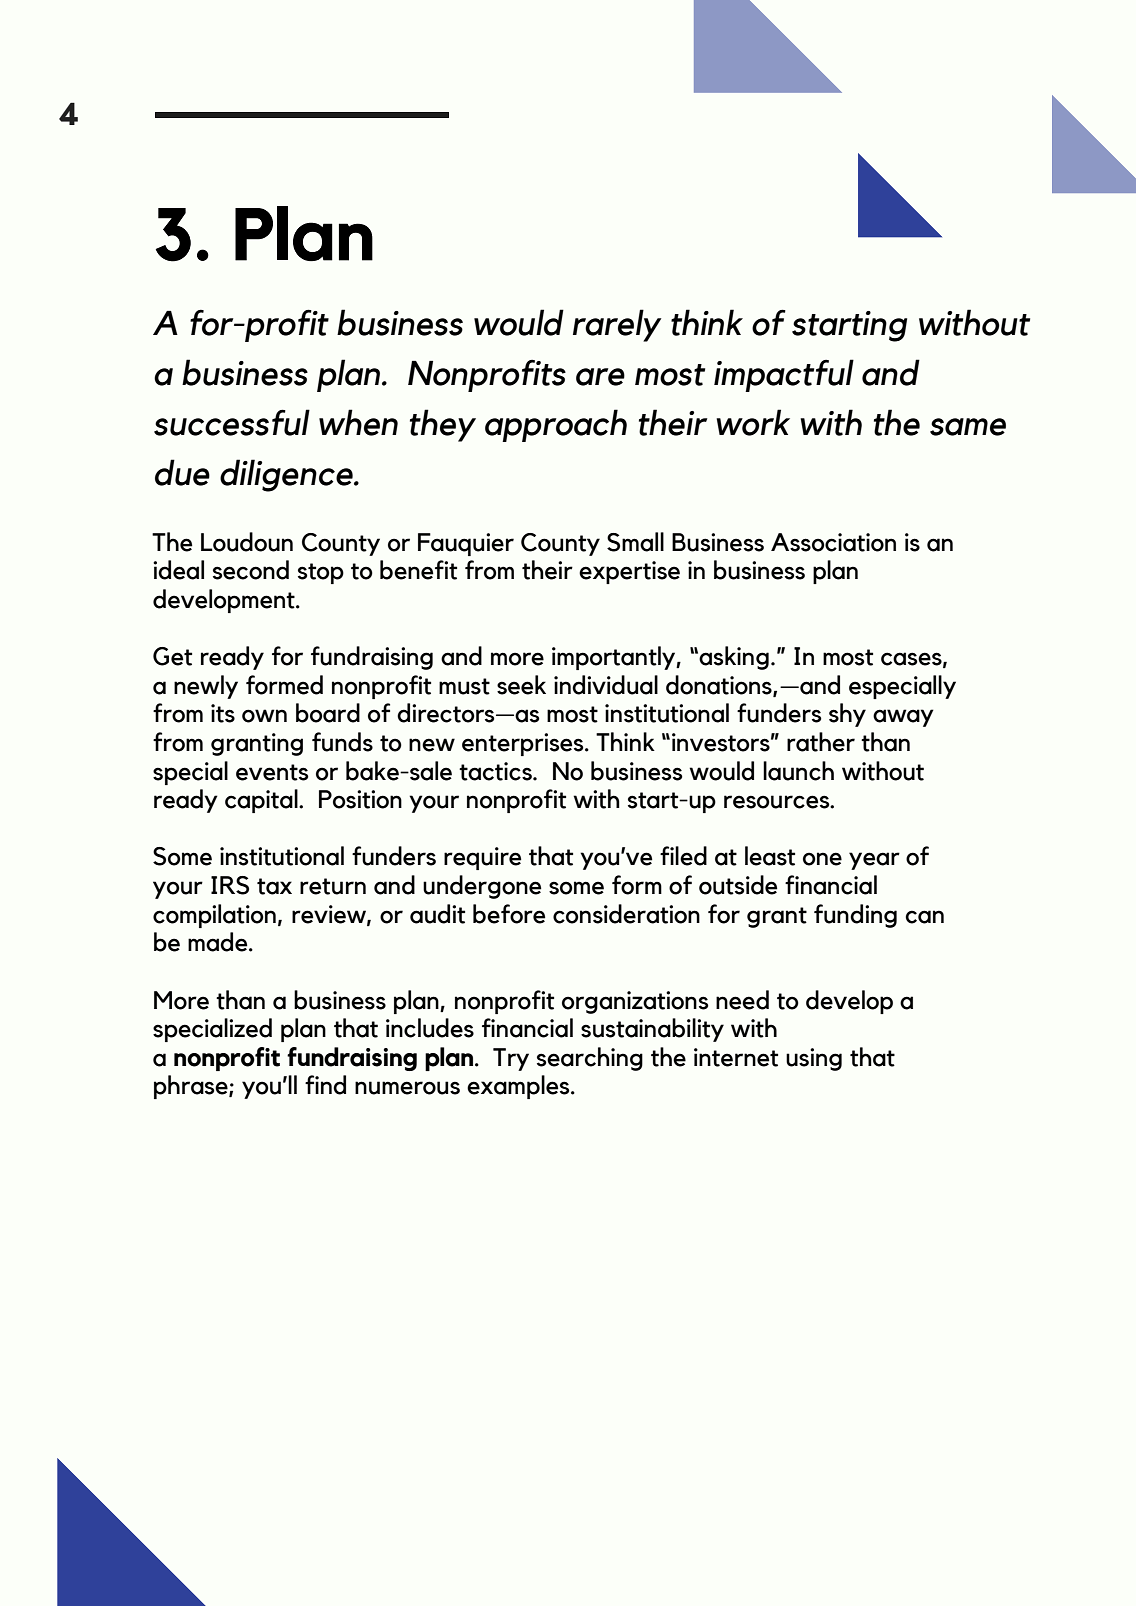  I want to click on successful, so click(232, 422).
